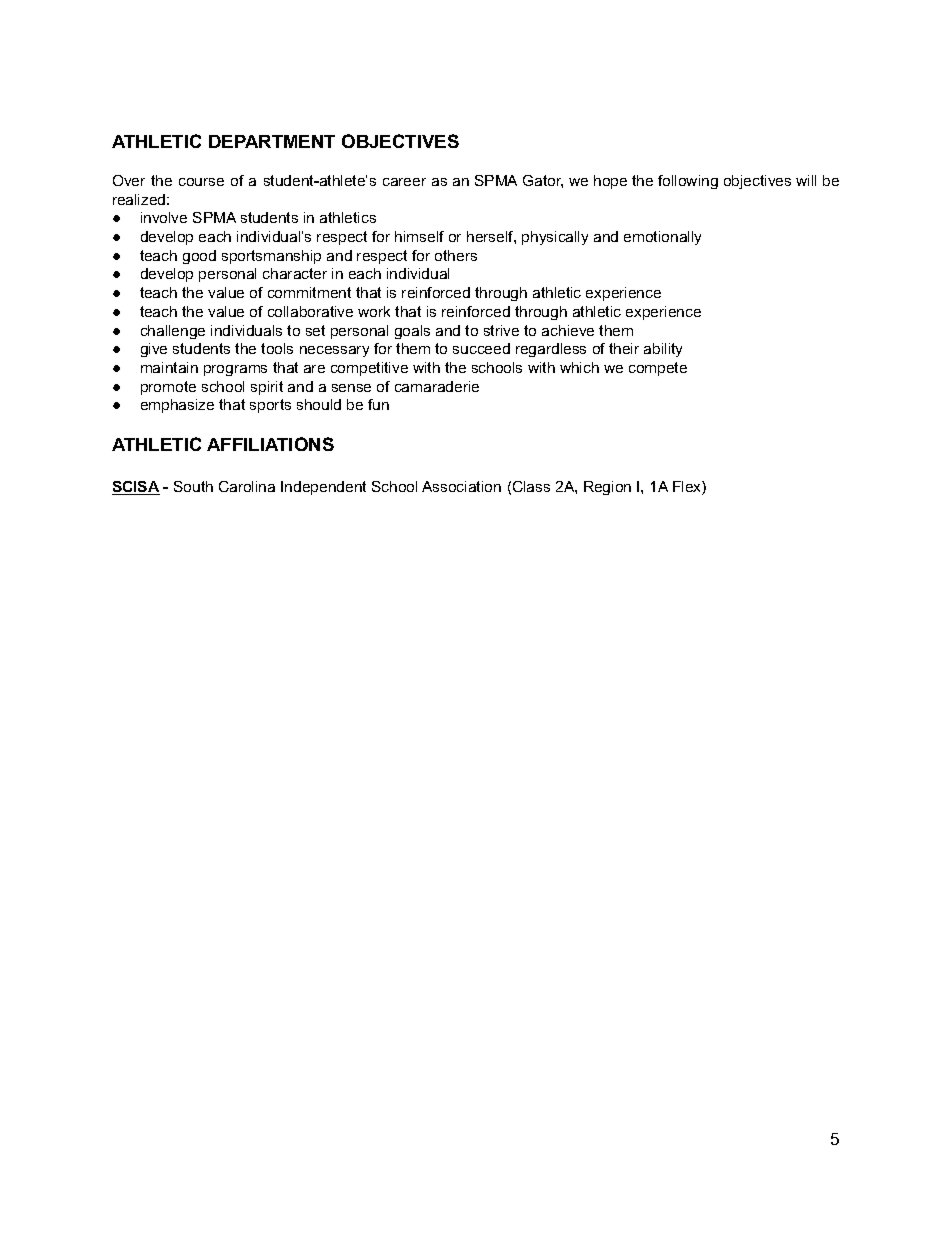 Image resolution: width=952 pixels, height=1233 pixels. I want to click on DEPARTMENT, so click(272, 141).
